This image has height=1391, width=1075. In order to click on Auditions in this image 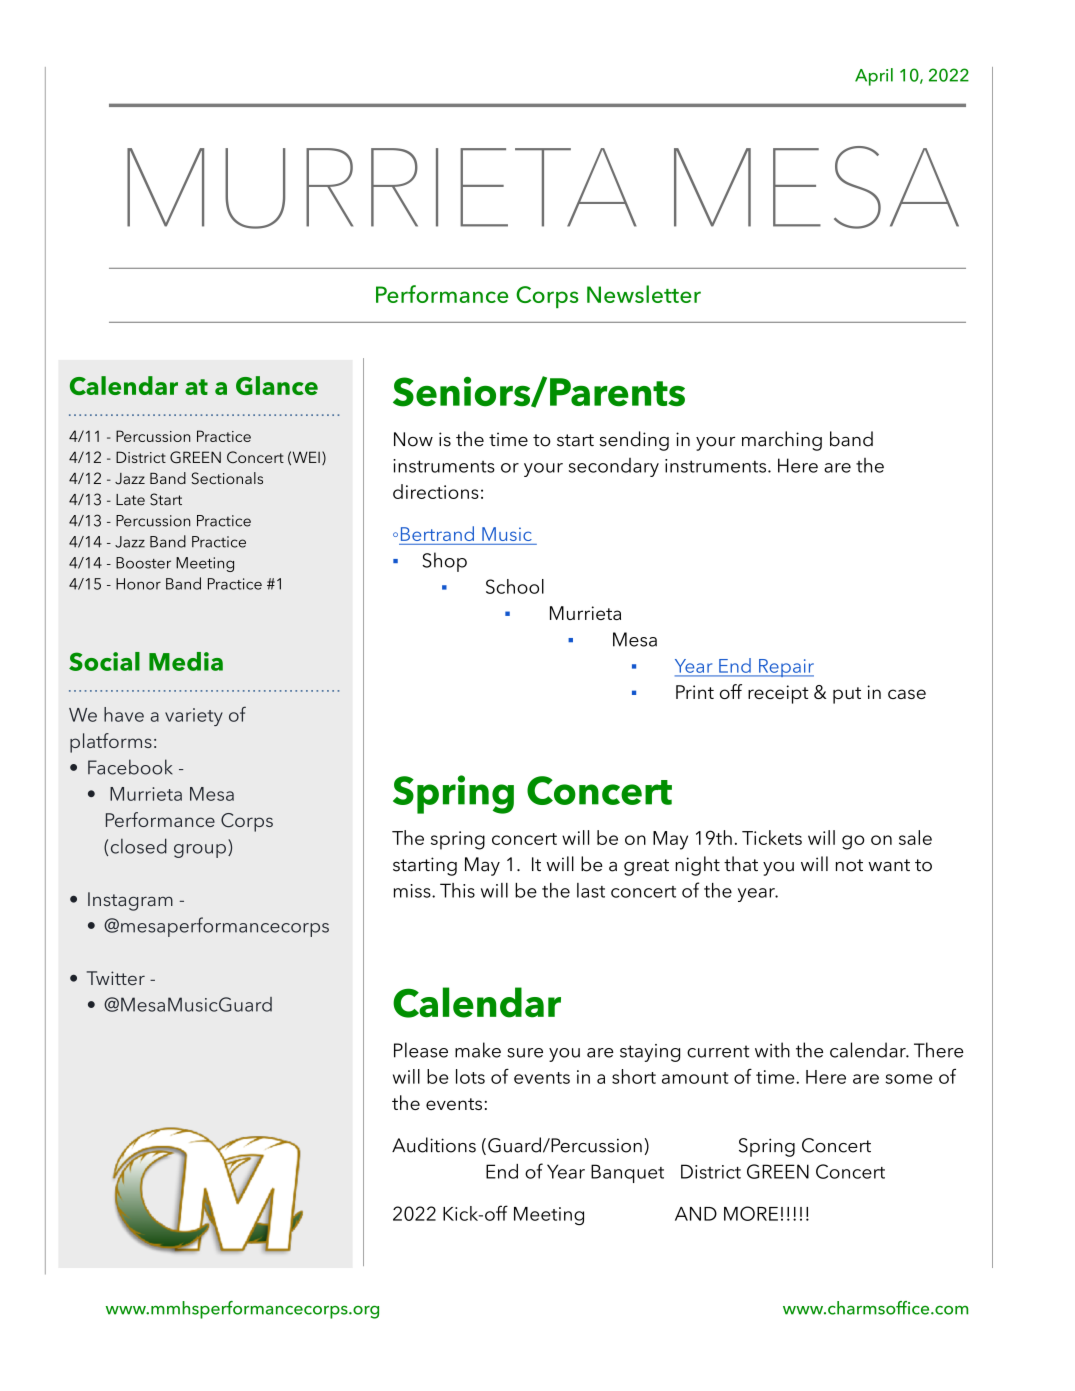, I will do `click(434, 1145)`.
